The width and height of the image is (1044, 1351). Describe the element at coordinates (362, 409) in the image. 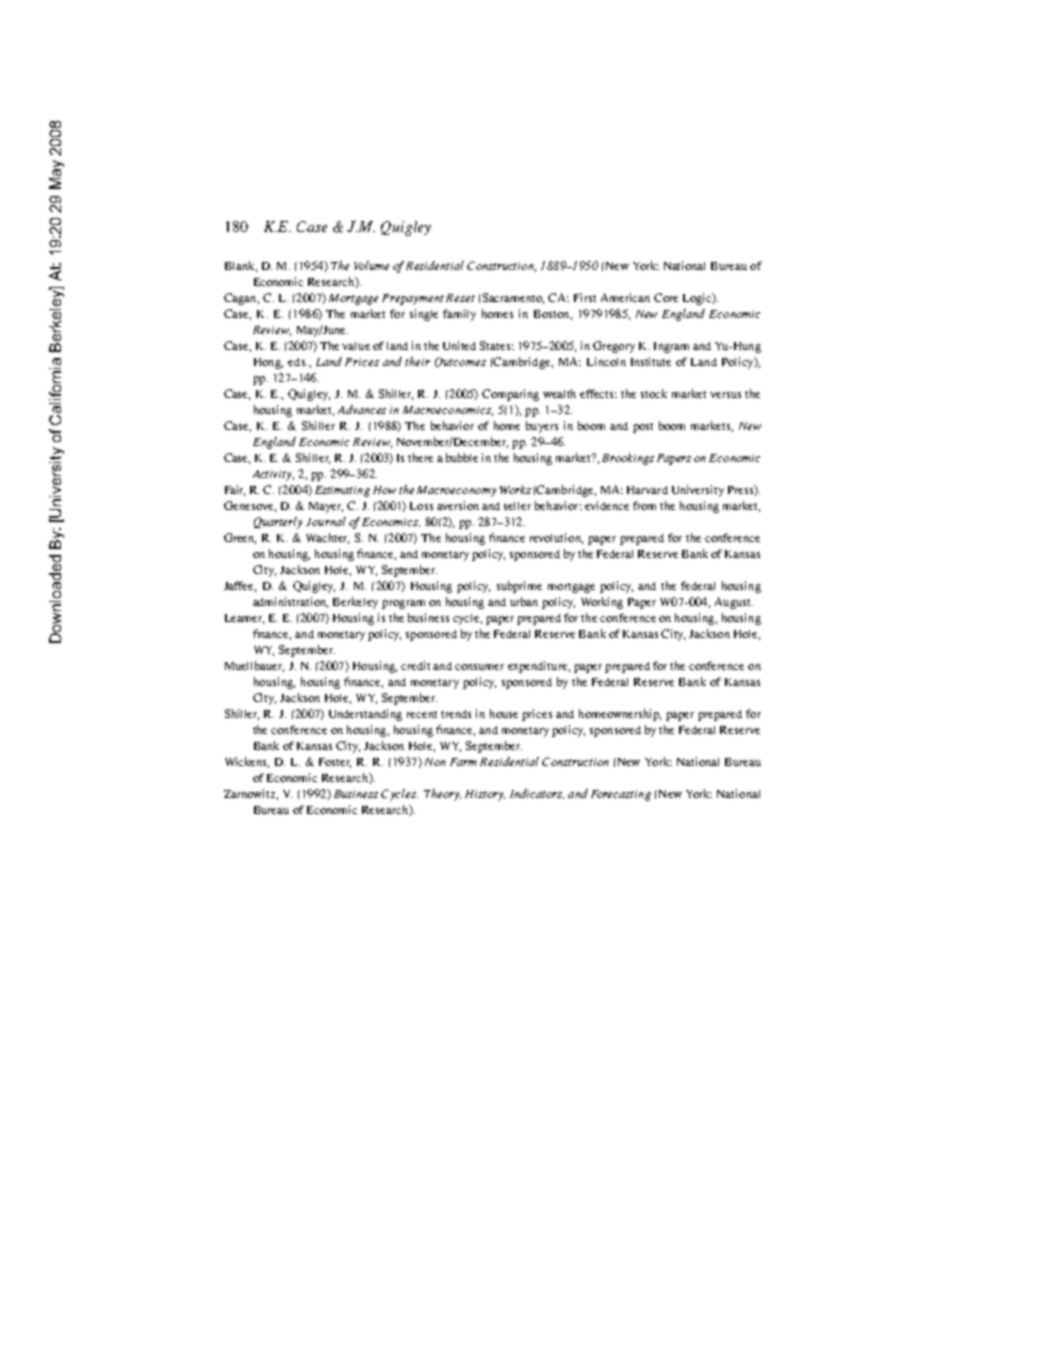

I see `Advances` at that location.
